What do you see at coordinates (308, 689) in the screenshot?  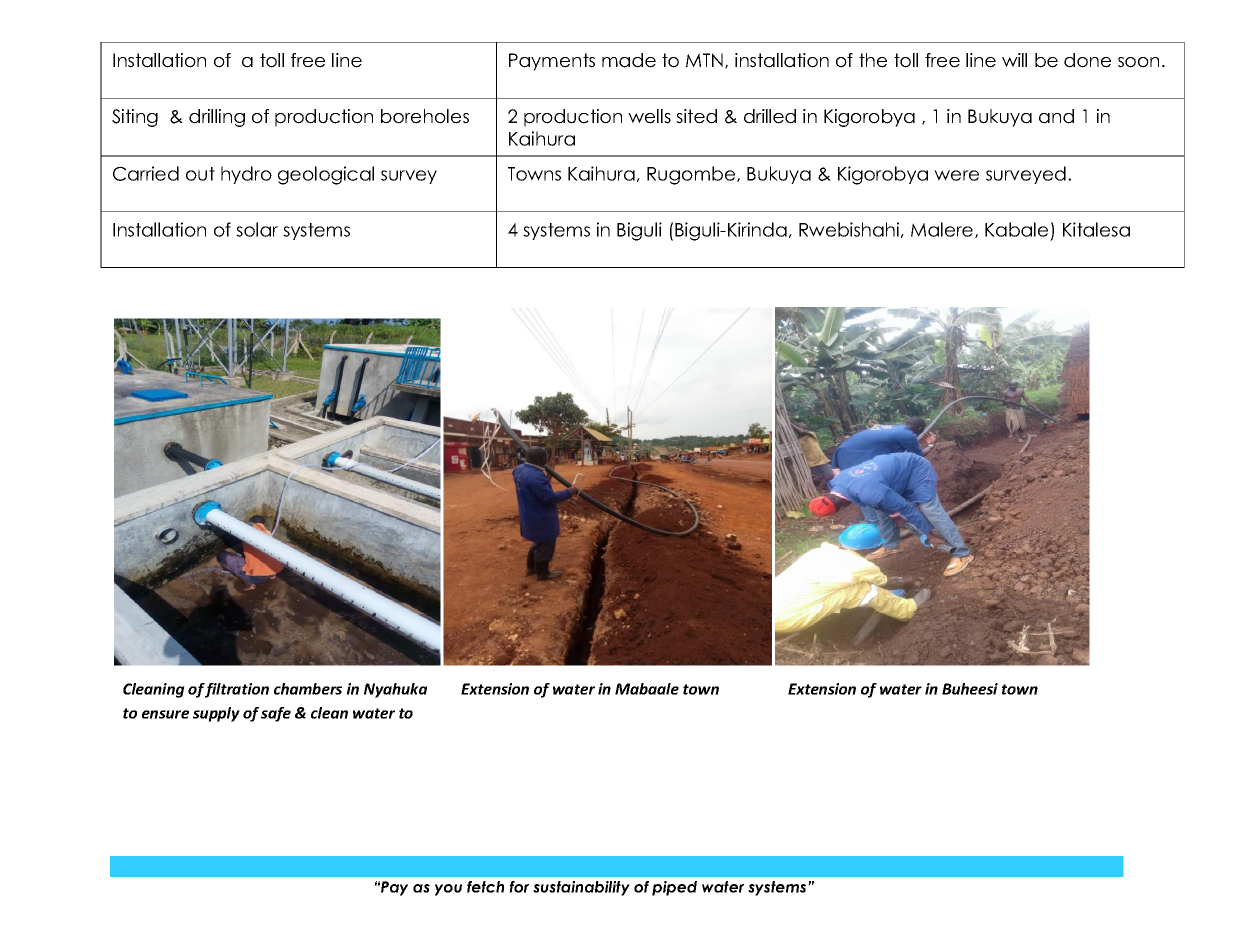 I see `chambers` at bounding box center [308, 689].
